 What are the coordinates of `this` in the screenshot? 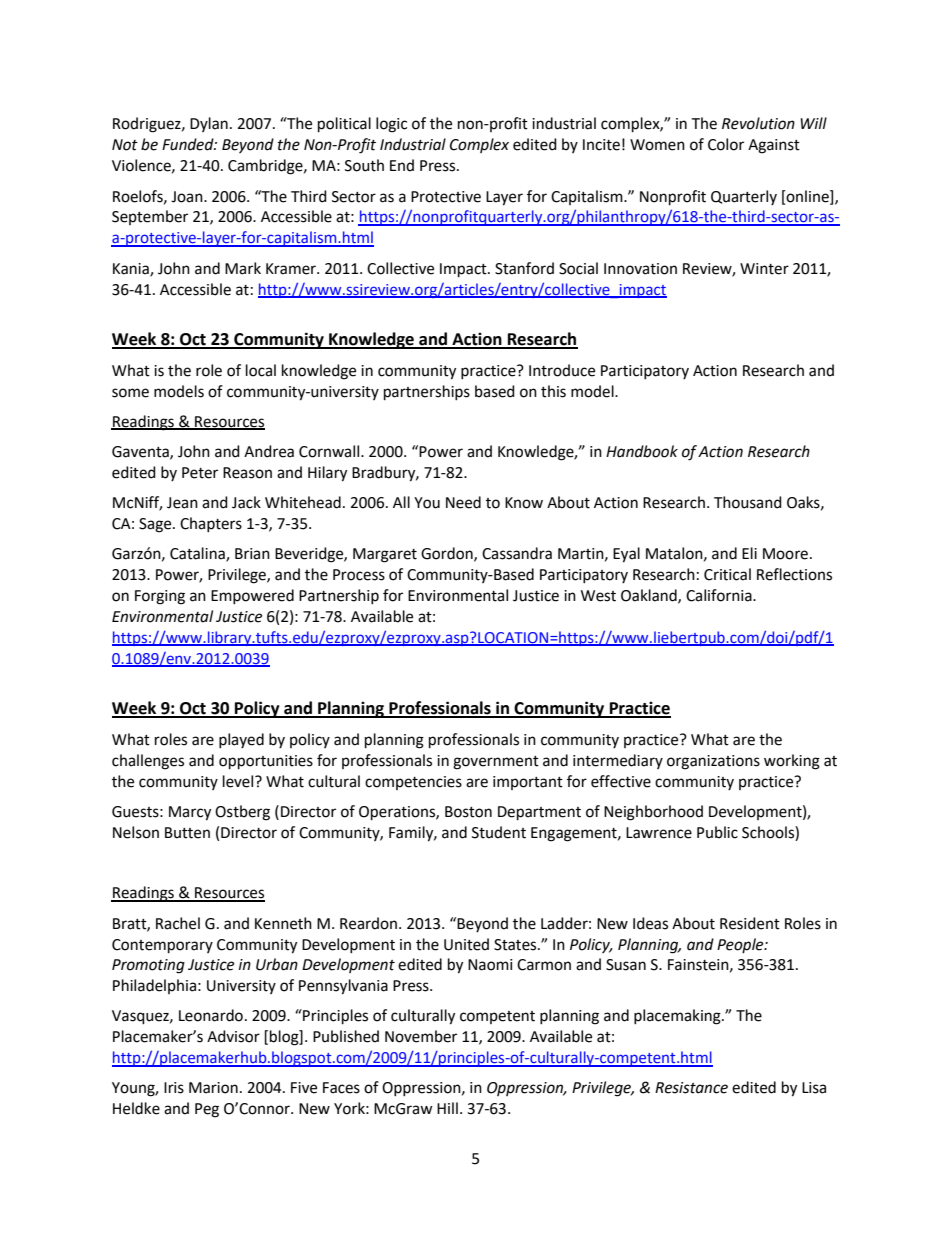 It's located at (553, 391).
